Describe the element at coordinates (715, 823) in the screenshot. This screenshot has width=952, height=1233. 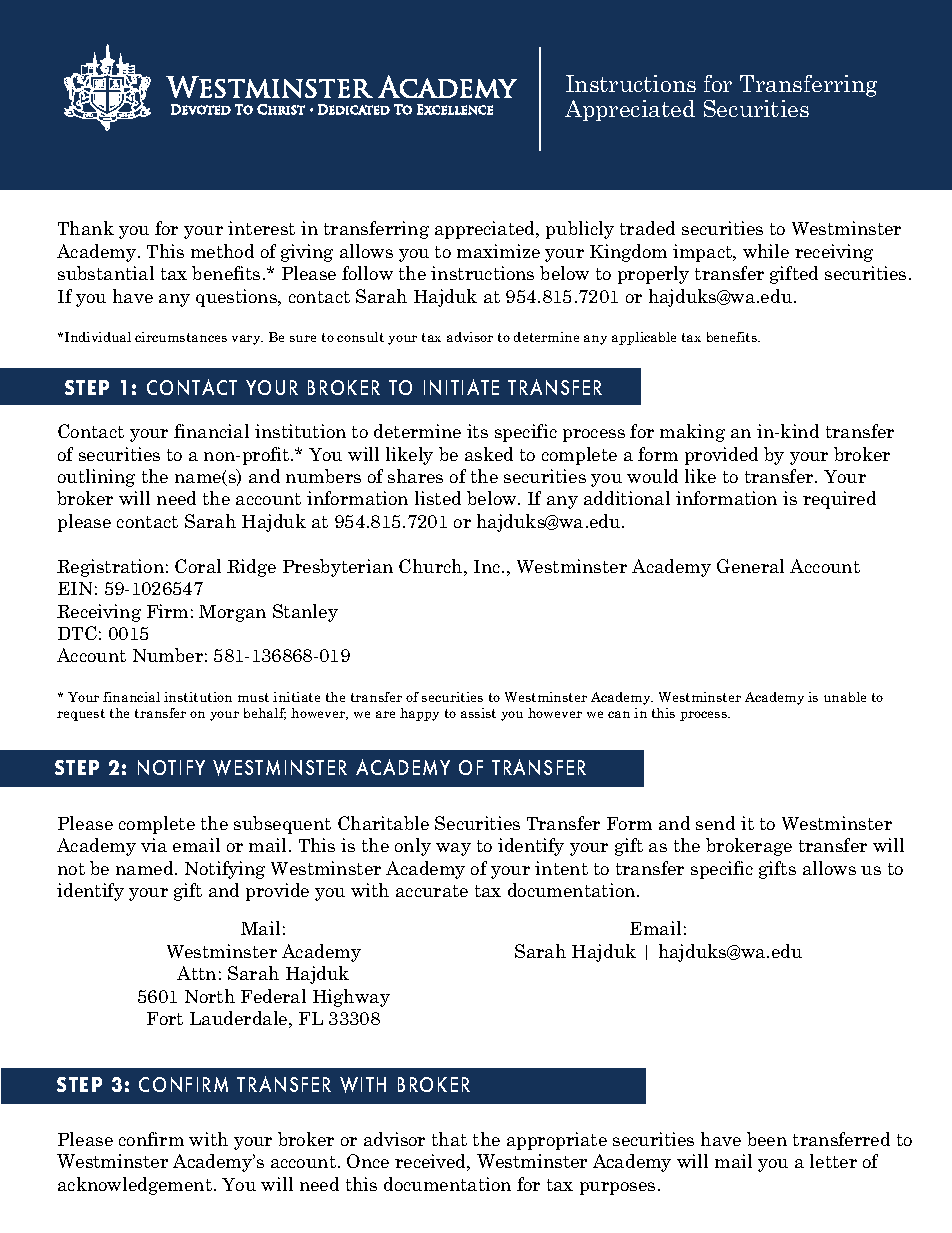
I see `send` at that location.
